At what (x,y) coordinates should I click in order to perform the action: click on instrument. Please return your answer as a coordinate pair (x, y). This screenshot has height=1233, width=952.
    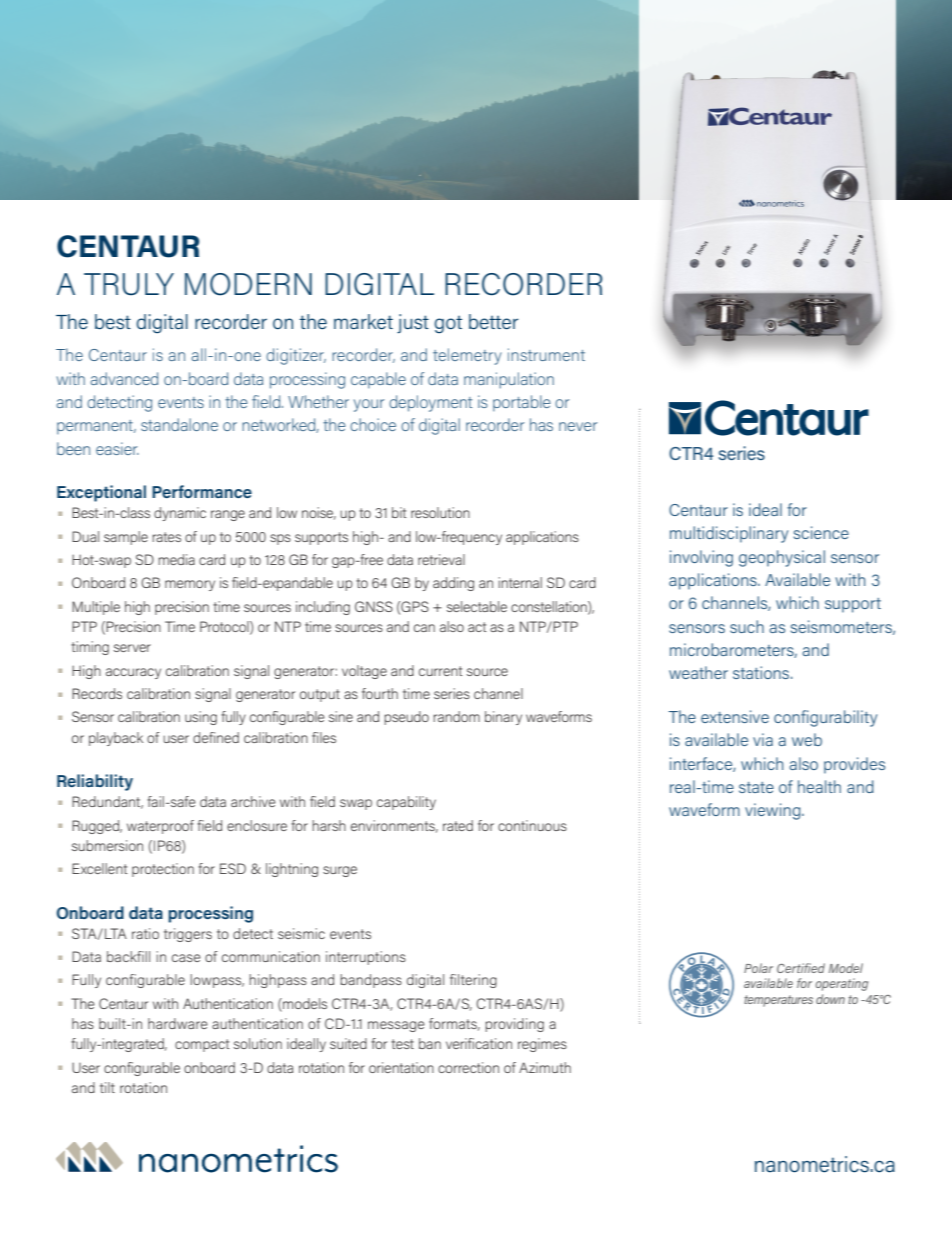
    Looking at the image, I should click on (546, 354).
